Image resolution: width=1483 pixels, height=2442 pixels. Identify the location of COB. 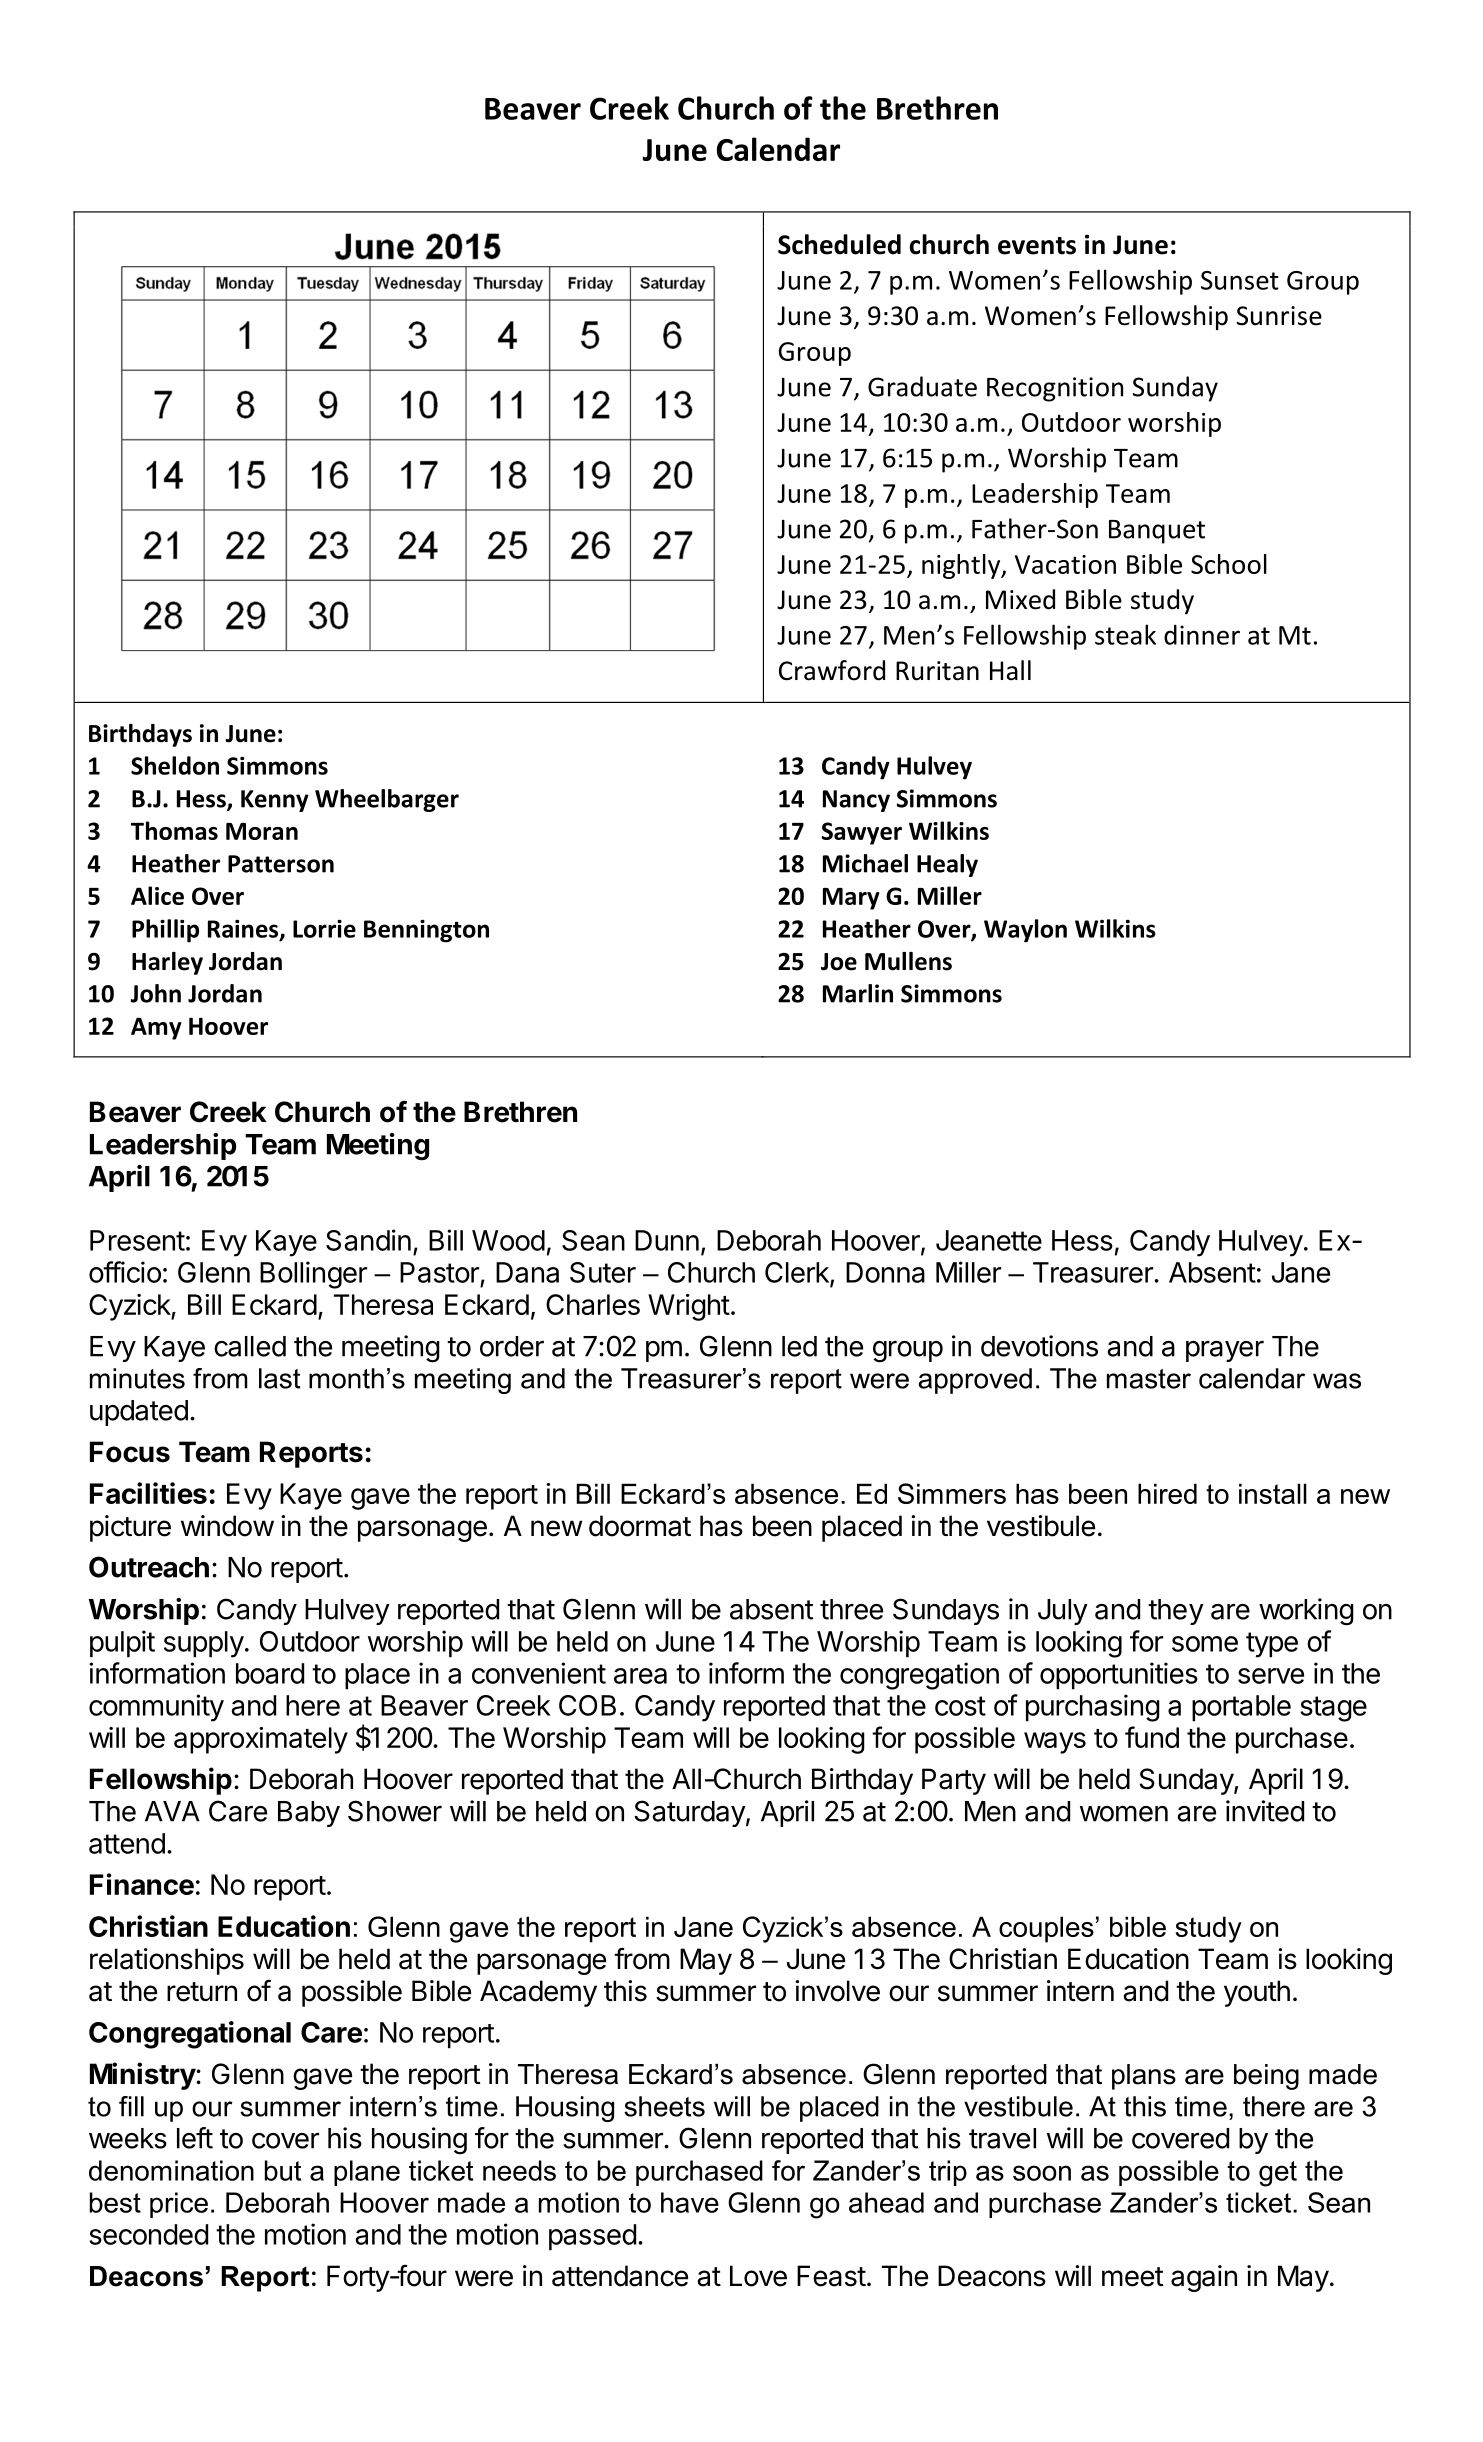
(587, 1705).
